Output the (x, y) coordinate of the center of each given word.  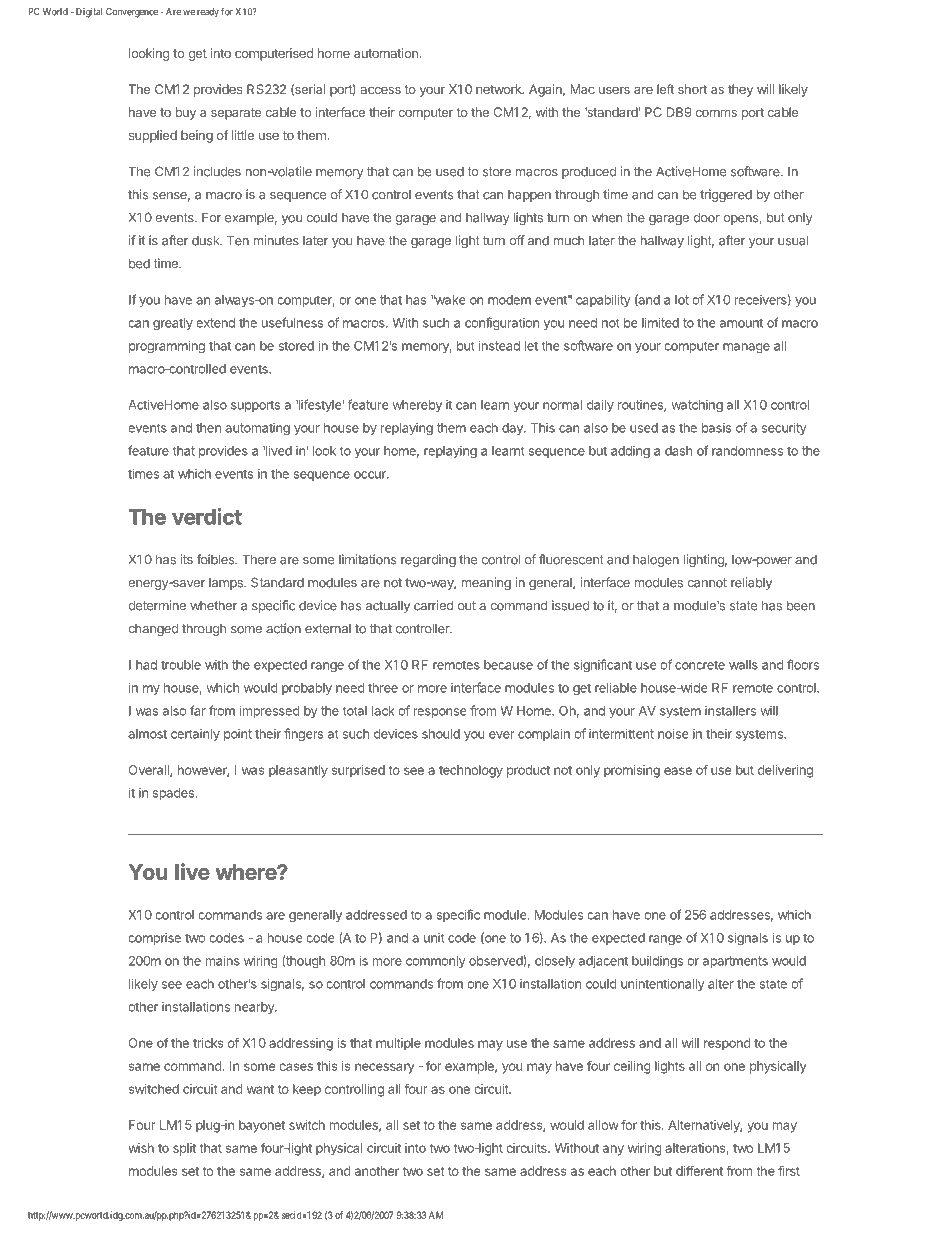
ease (678, 771)
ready (208, 12)
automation (387, 53)
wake (449, 300)
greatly (173, 324)
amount (741, 323)
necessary (384, 1068)
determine (157, 605)
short (692, 89)
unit (434, 938)
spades (174, 794)
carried (434, 605)
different (699, 1171)
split (184, 1149)
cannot (707, 583)
